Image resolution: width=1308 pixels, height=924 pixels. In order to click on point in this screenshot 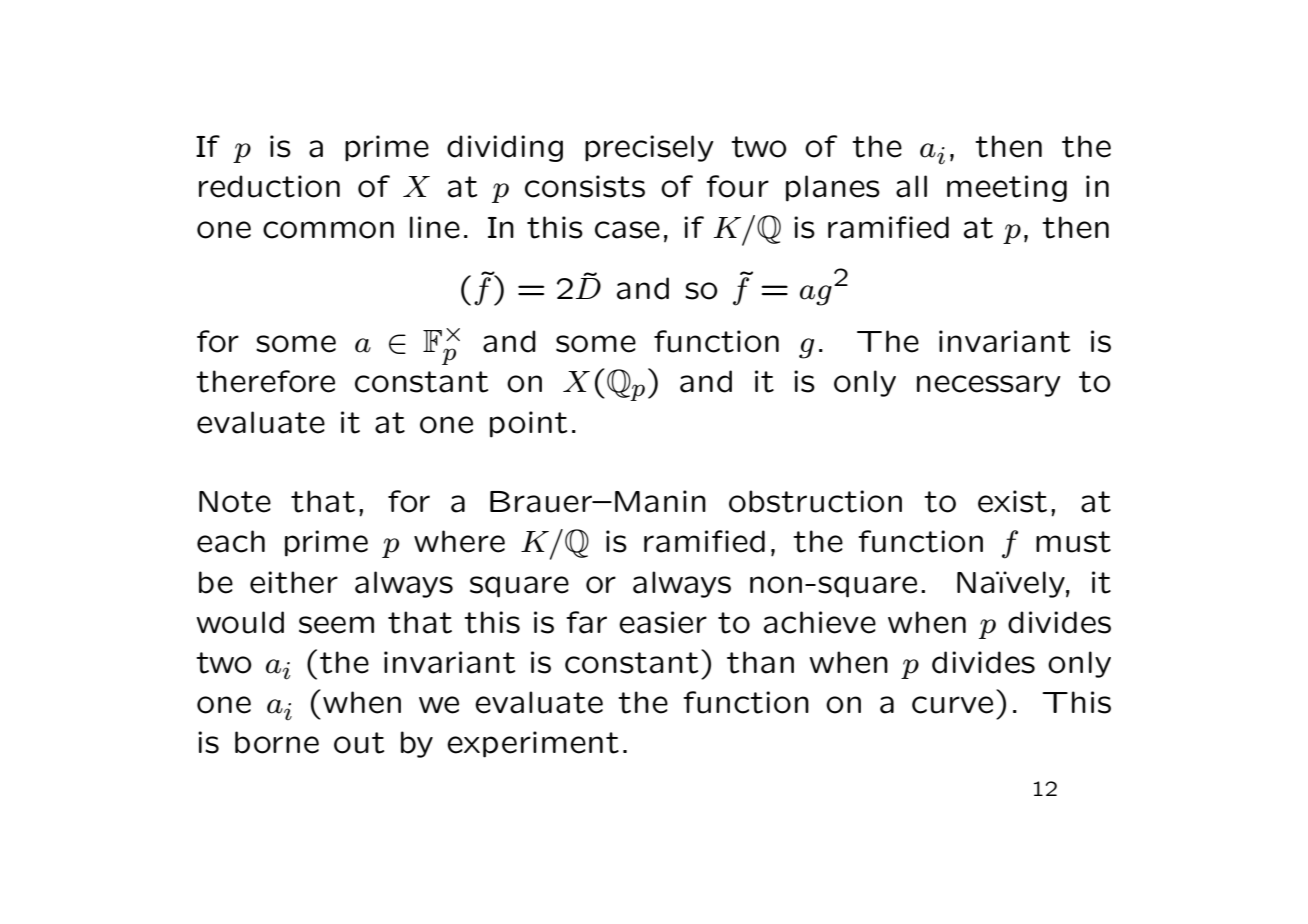, I will do `click(528, 424)`.
